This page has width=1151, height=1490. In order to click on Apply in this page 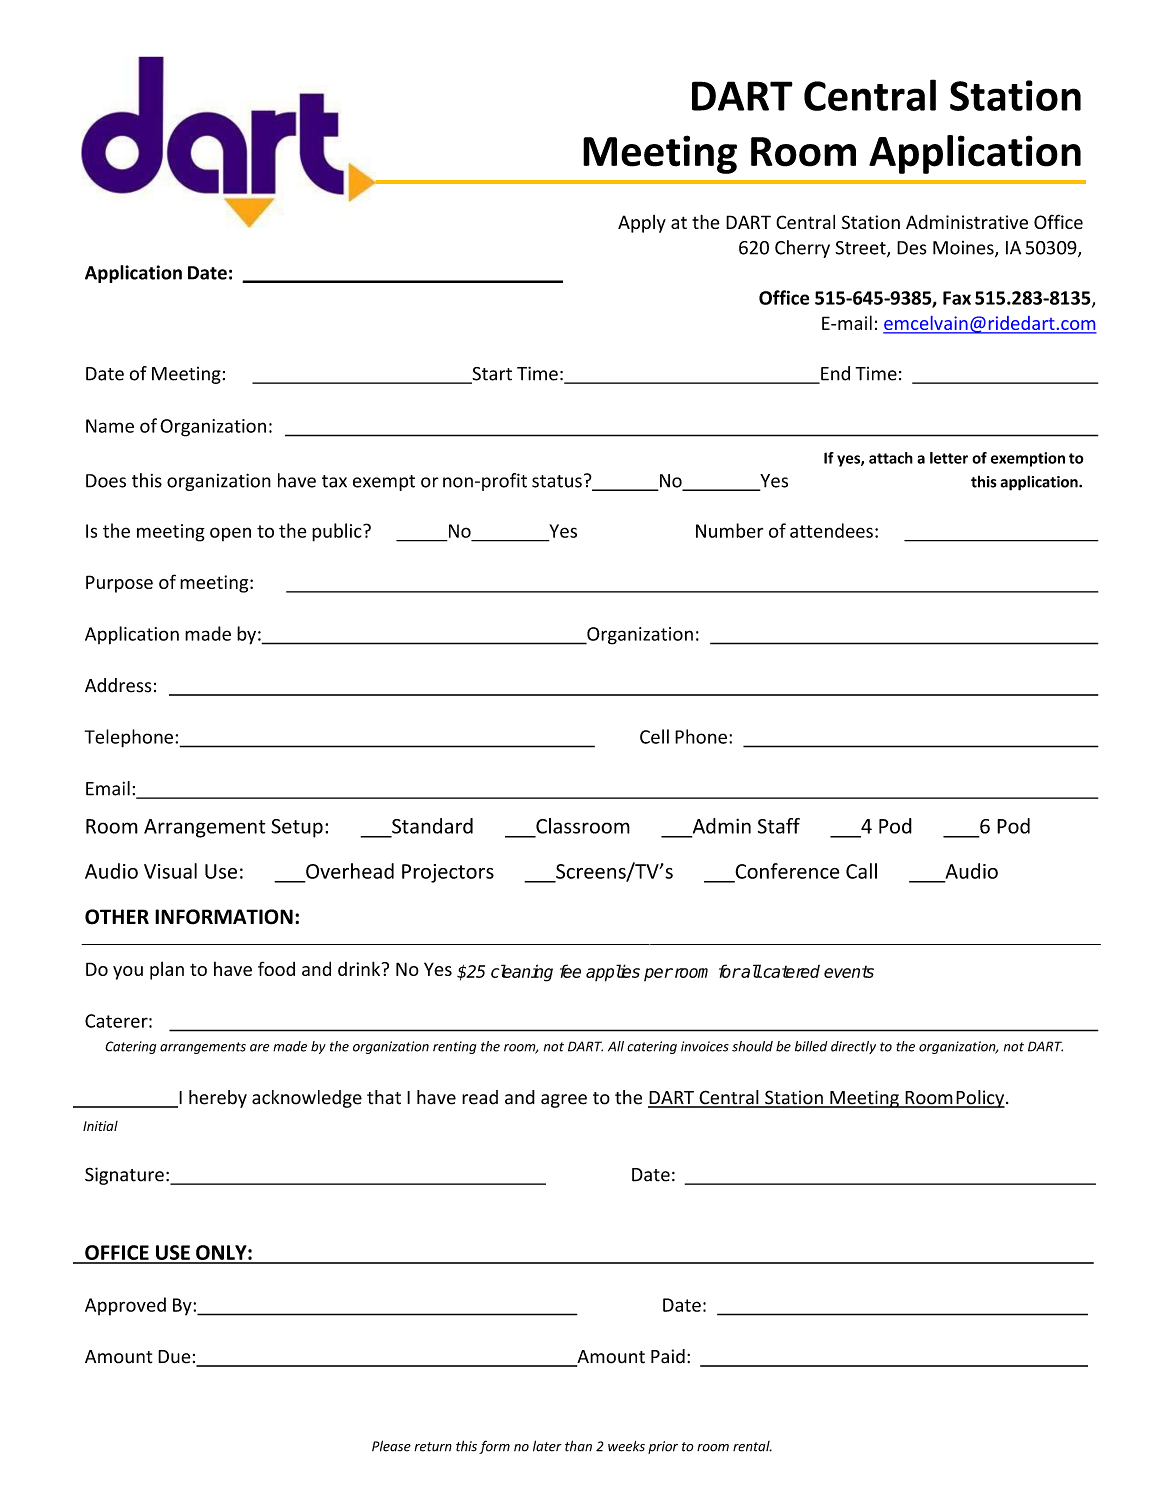, I will do `click(642, 224)`.
